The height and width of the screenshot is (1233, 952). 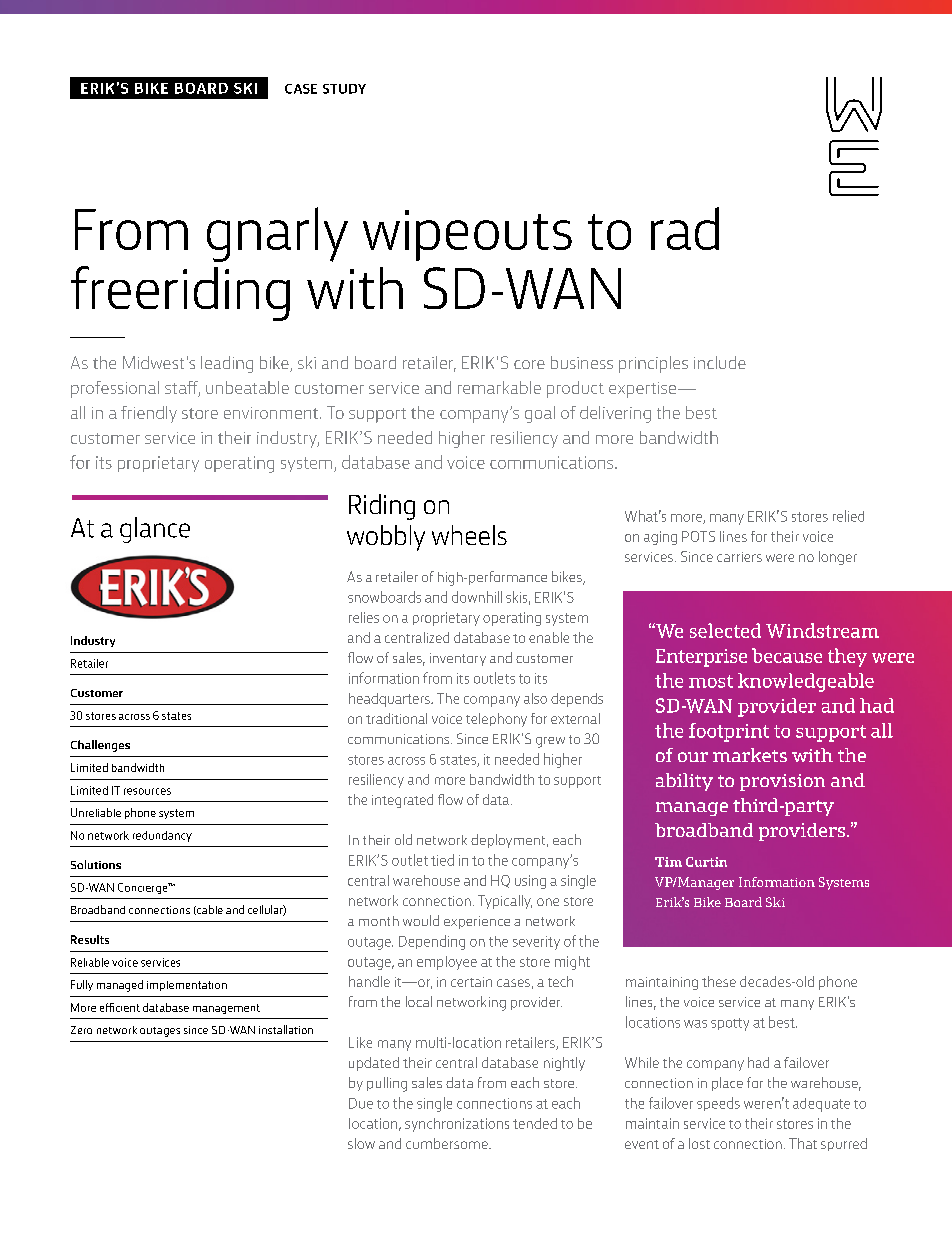 I want to click on selected, so click(x=725, y=630).
